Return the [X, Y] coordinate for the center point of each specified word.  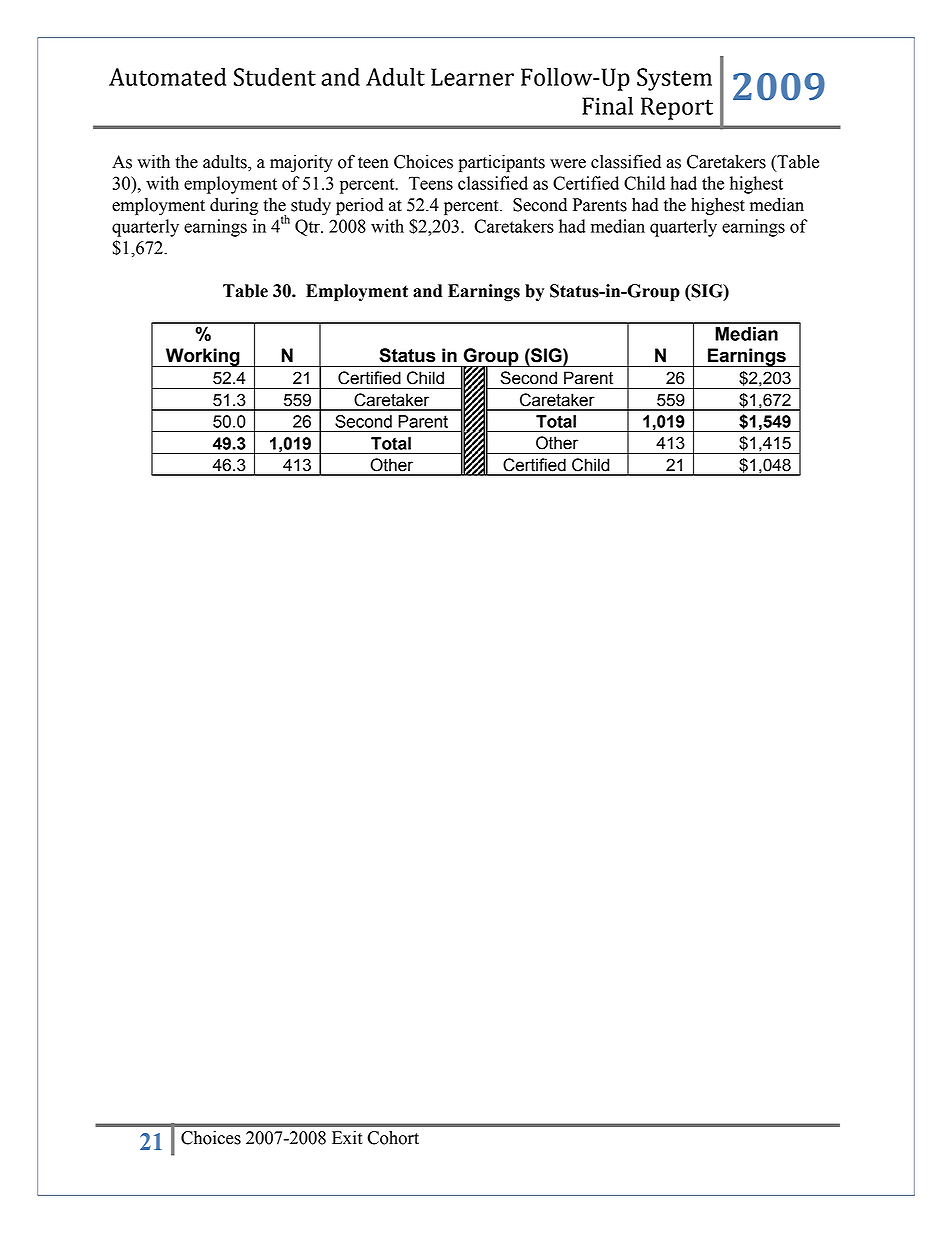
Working [203, 357]
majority [301, 163]
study [311, 206]
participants [502, 163]
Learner [472, 77]
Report [677, 108]
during [234, 206]
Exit [347, 1138]
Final [607, 106]
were [568, 164]
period [360, 206]
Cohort [393, 1138]
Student [275, 77]
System [674, 79]
